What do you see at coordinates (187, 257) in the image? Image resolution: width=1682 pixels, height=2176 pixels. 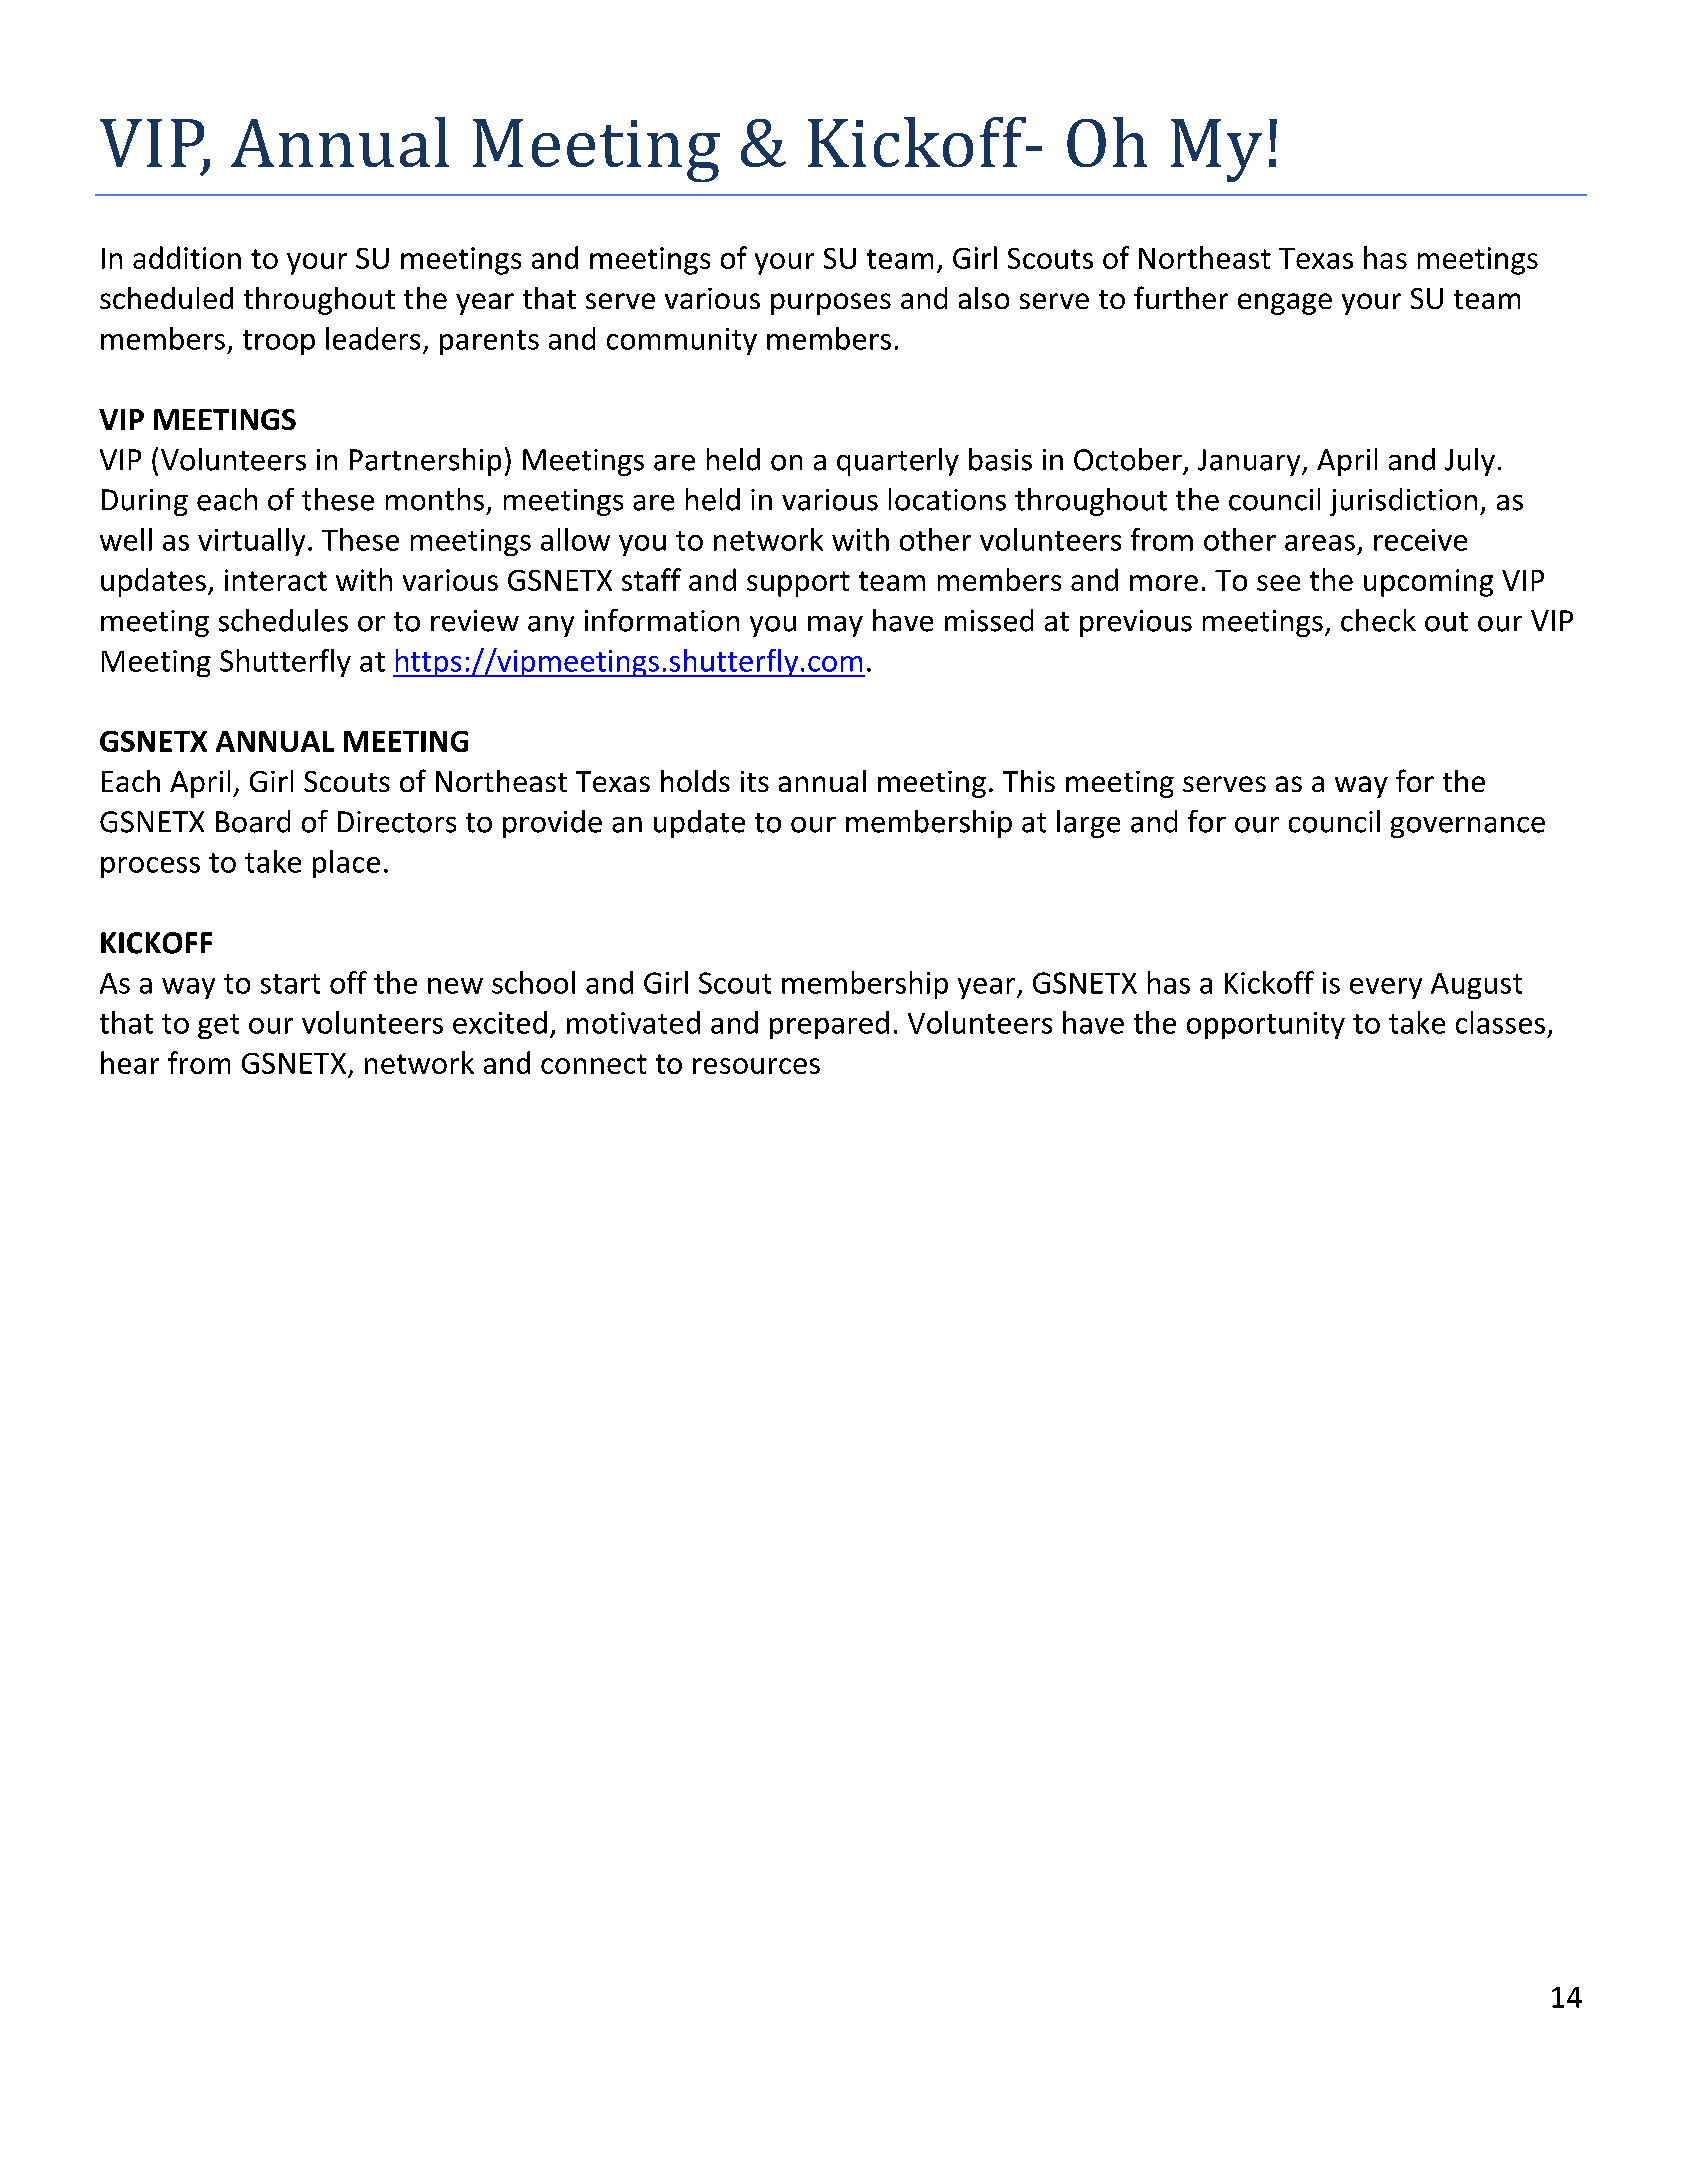 I see `addition` at bounding box center [187, 257].
